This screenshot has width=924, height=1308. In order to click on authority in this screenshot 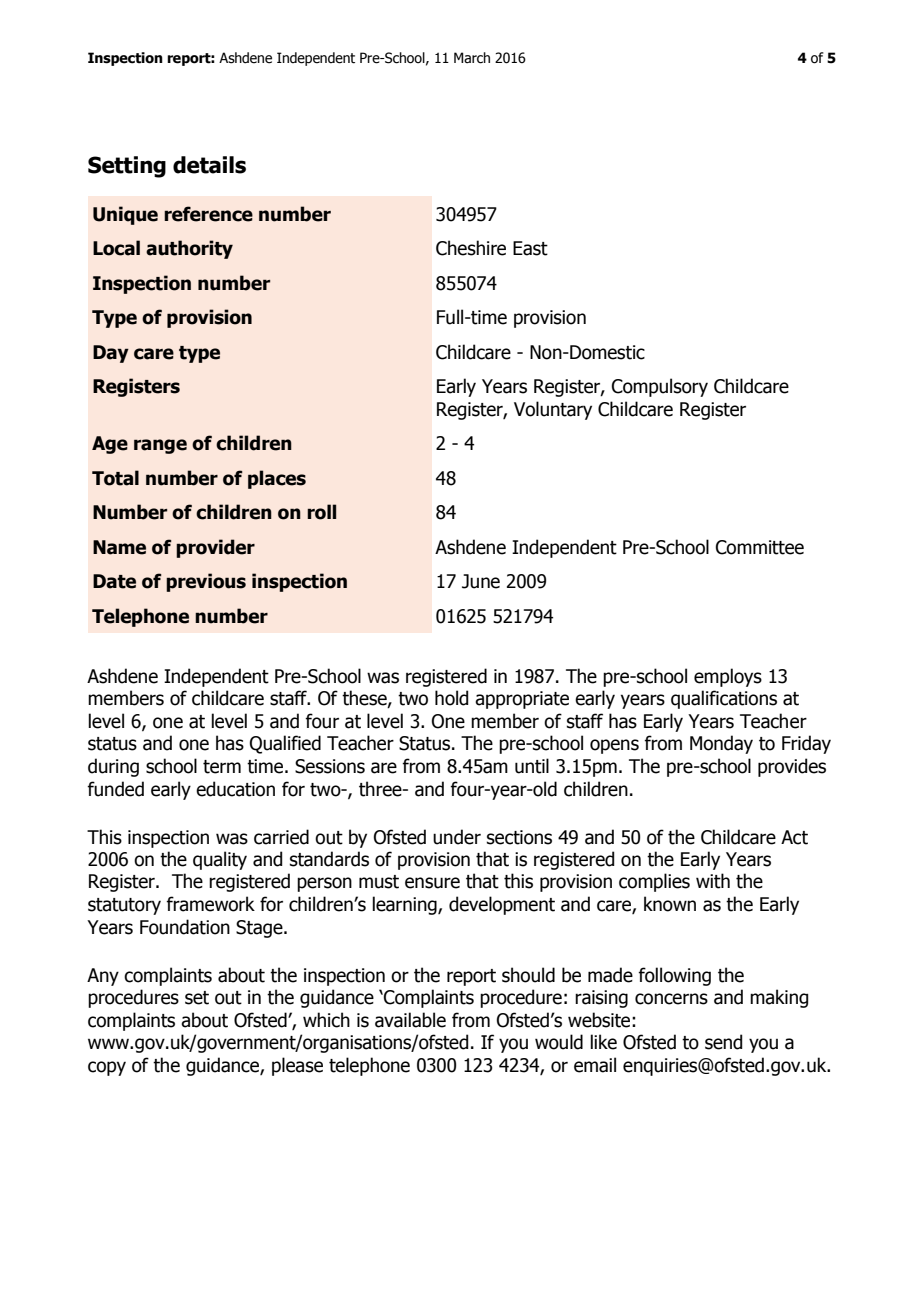, I will do `click(189, 249)`.
